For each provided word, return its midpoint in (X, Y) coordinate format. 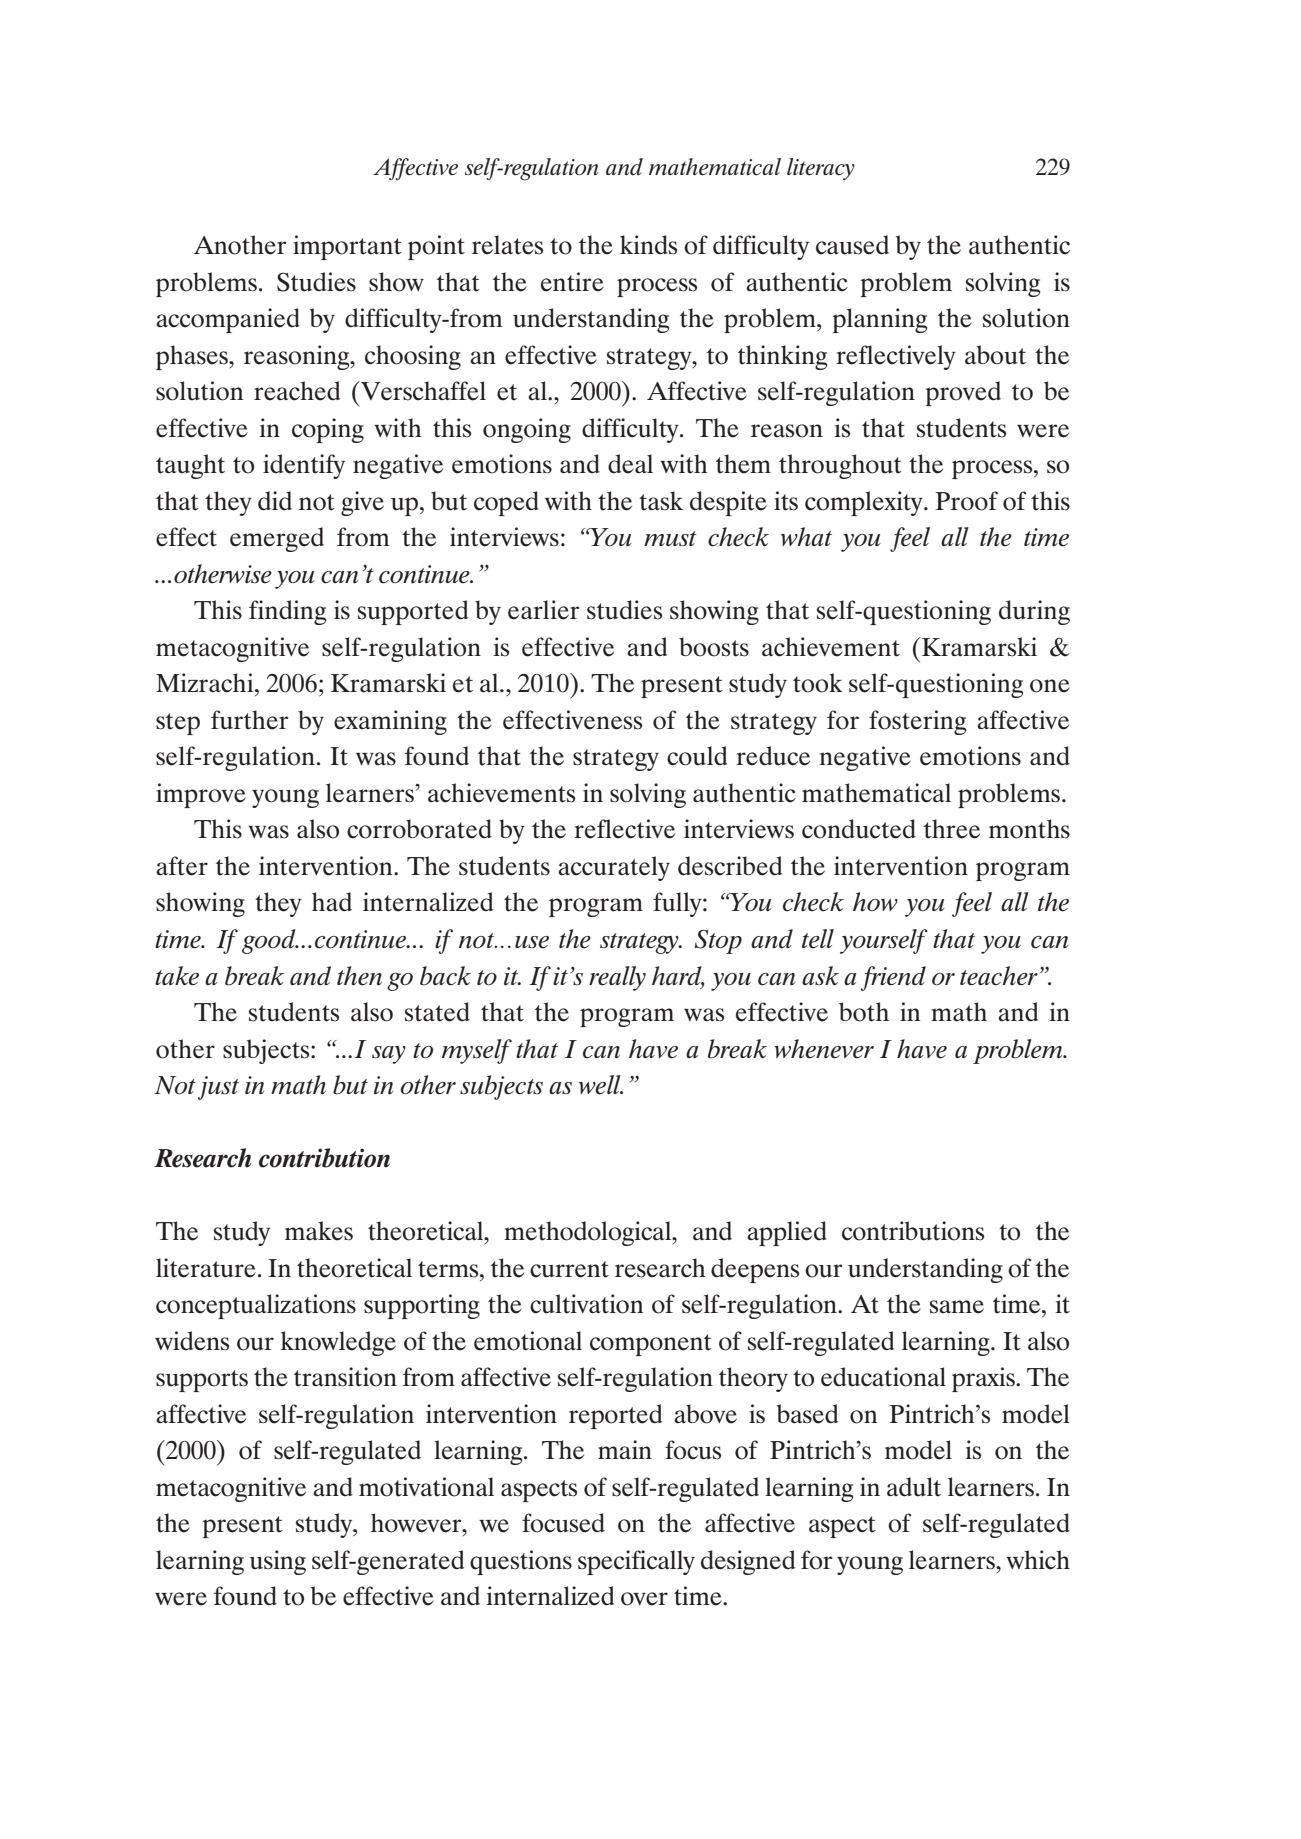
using (278, 1562)
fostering (917, 722)
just (218, 1088)
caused (852, 245)
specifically (636, 1562)
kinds (648, 245)
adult (914, 1487)
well (601, 1085)
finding (287, 612)
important (347, 247)
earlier (543, 610)
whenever (824, 1049)
